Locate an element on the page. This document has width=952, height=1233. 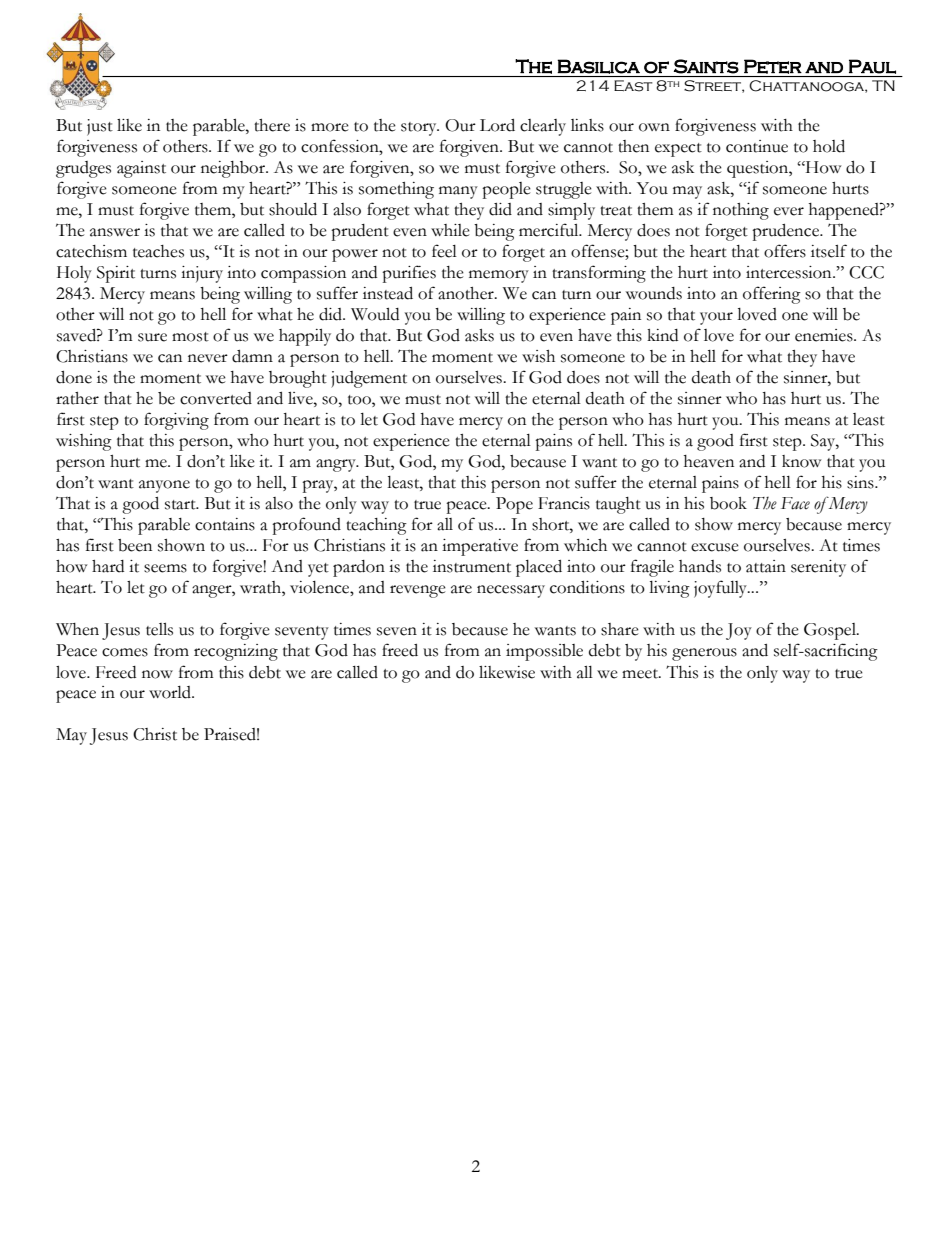
judgement is located at coordinates (369, 379).
